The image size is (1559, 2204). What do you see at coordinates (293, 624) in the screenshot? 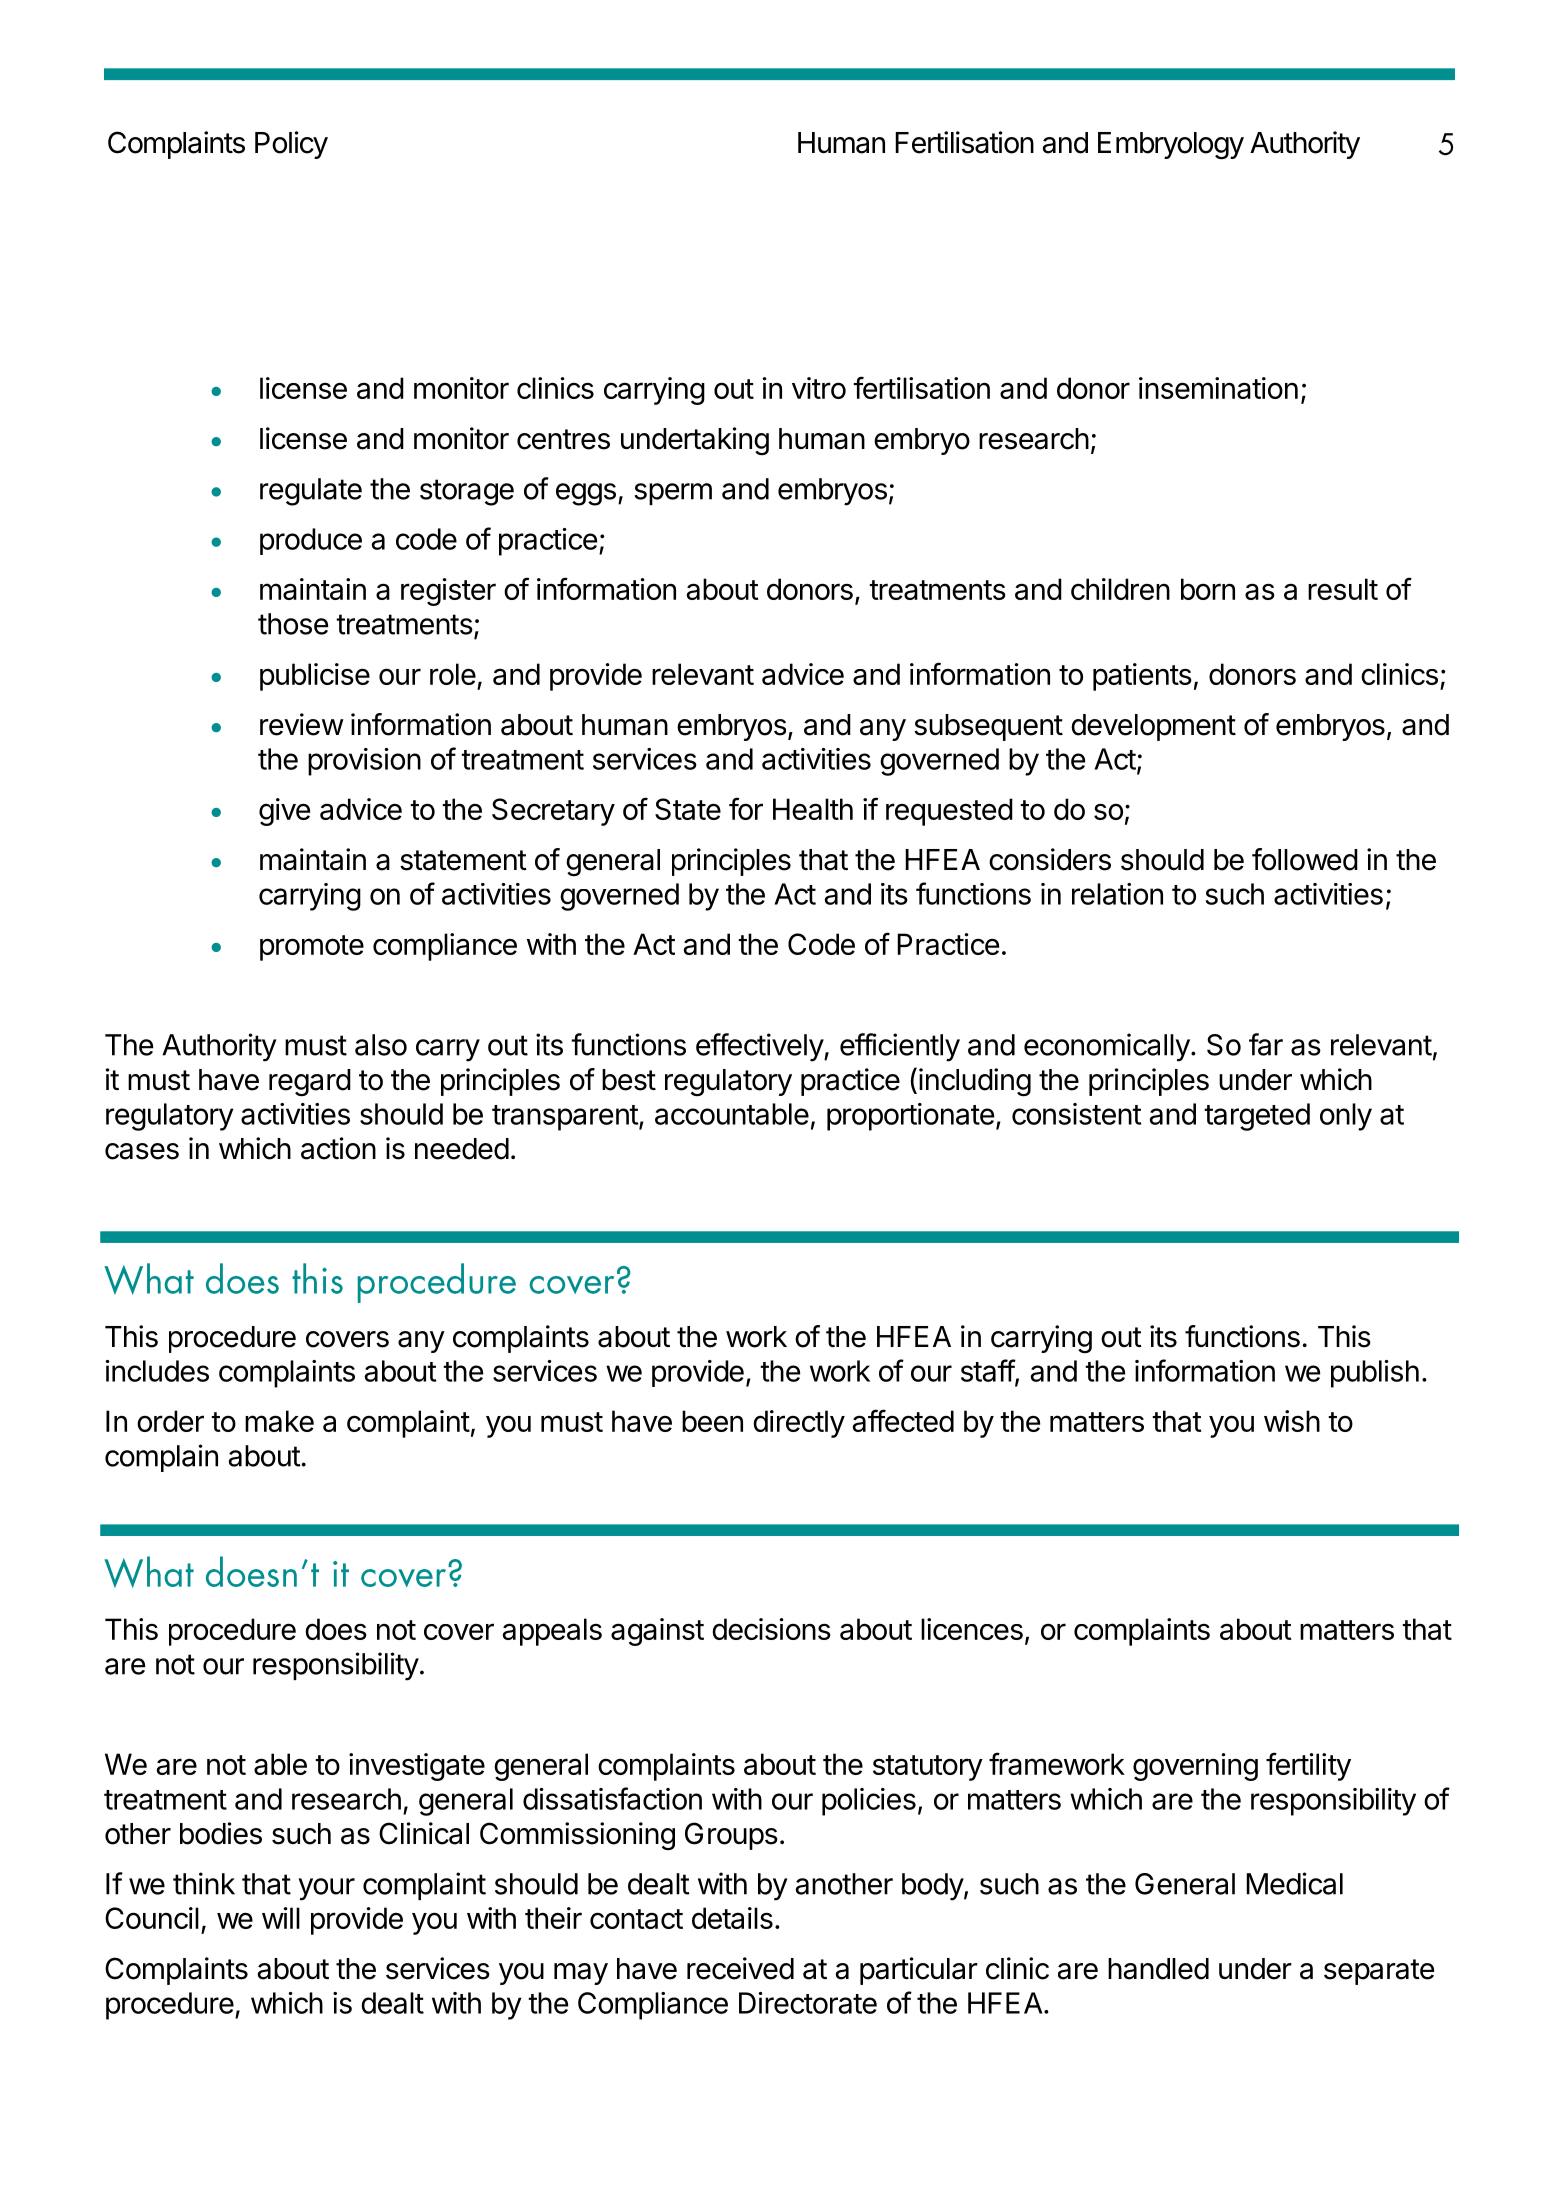
I see `those` at bounding box center [293, 624].
